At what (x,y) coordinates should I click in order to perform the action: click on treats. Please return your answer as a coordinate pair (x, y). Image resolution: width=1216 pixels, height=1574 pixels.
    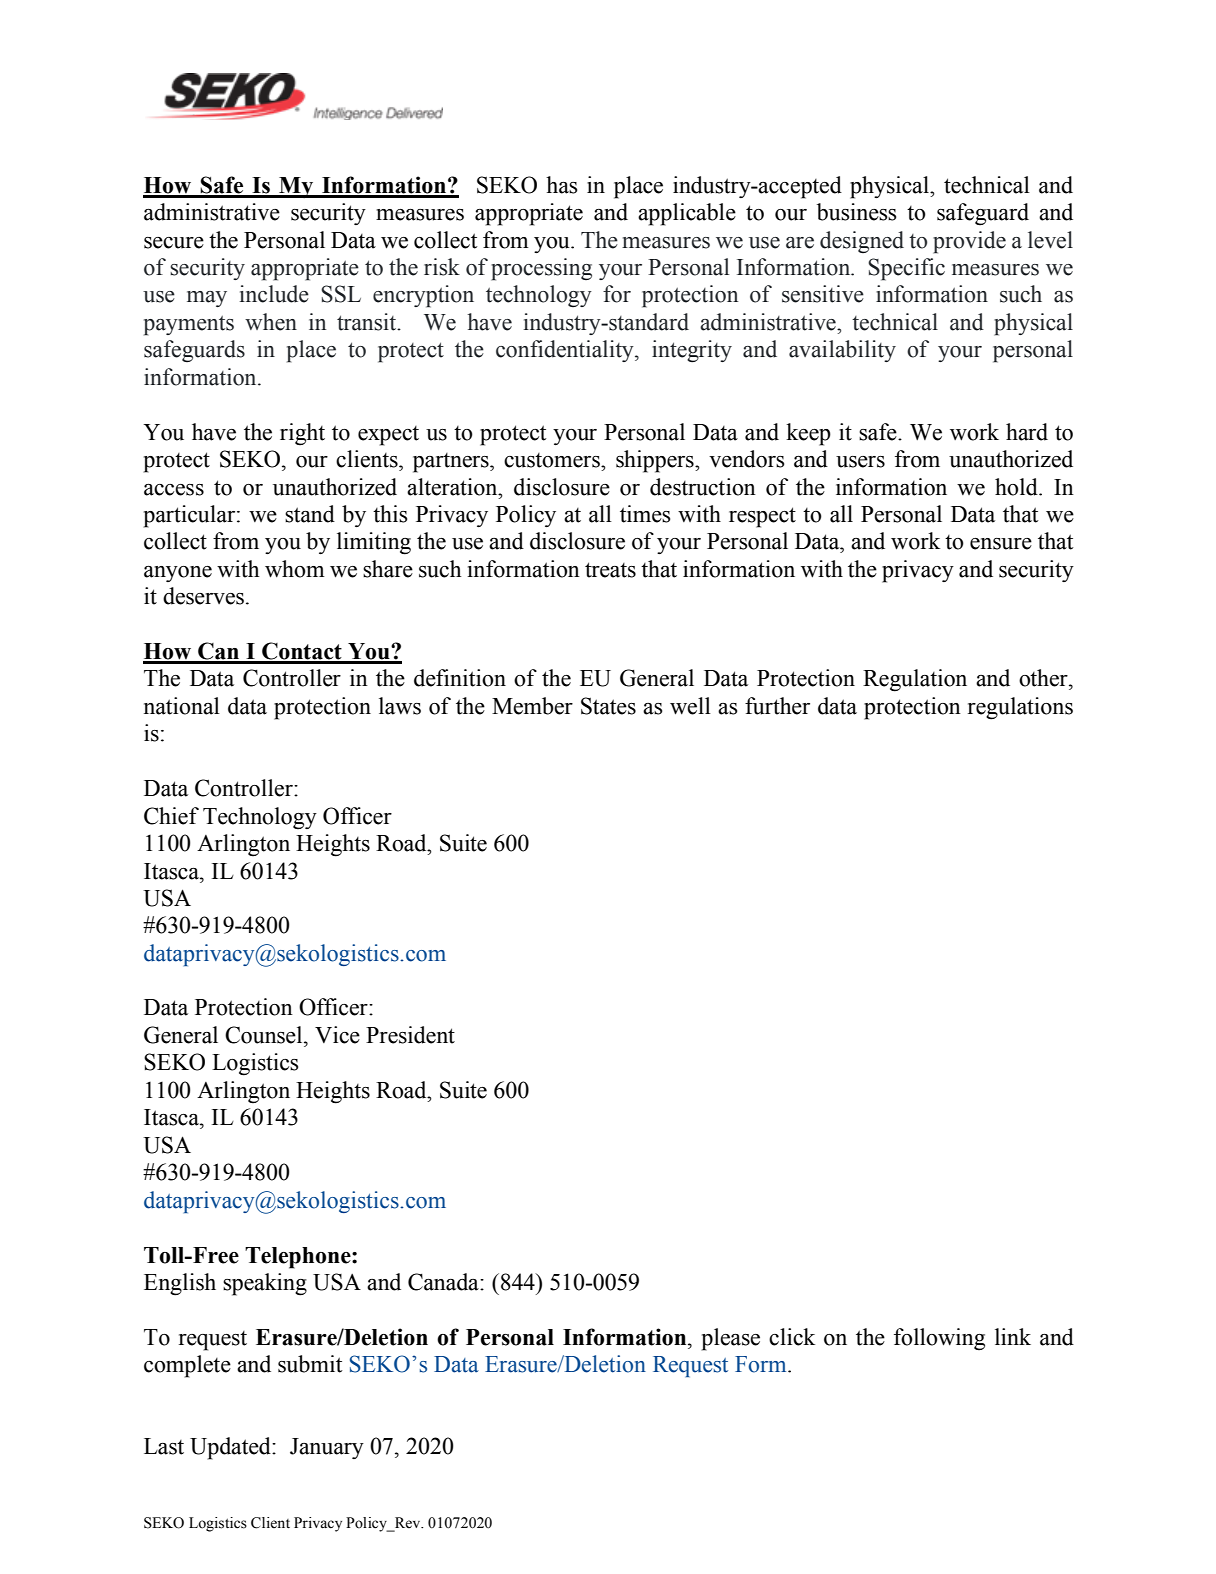
    Looking at the image, I should click on (610, 570).
